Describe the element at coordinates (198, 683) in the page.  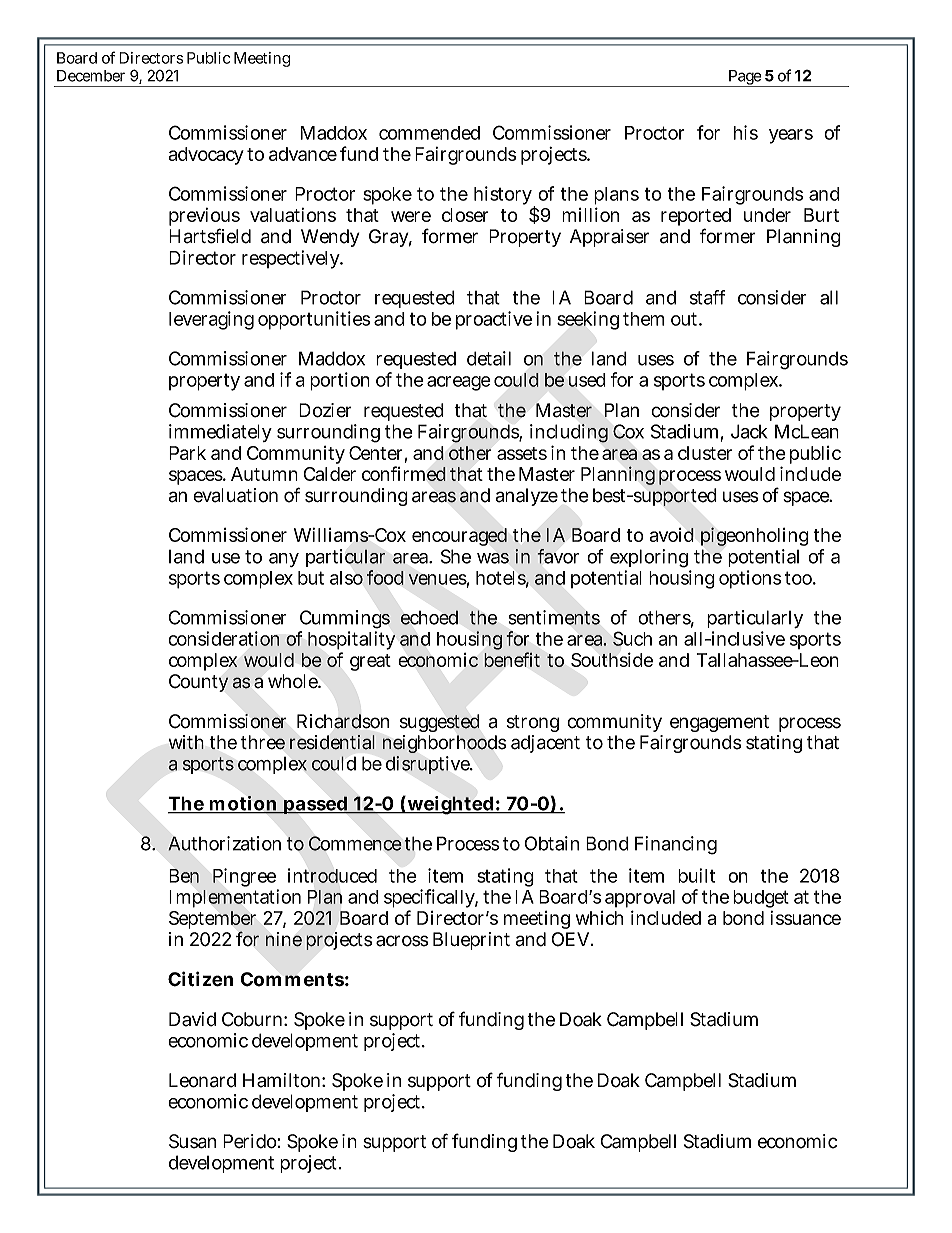
I see `County` at that location.
